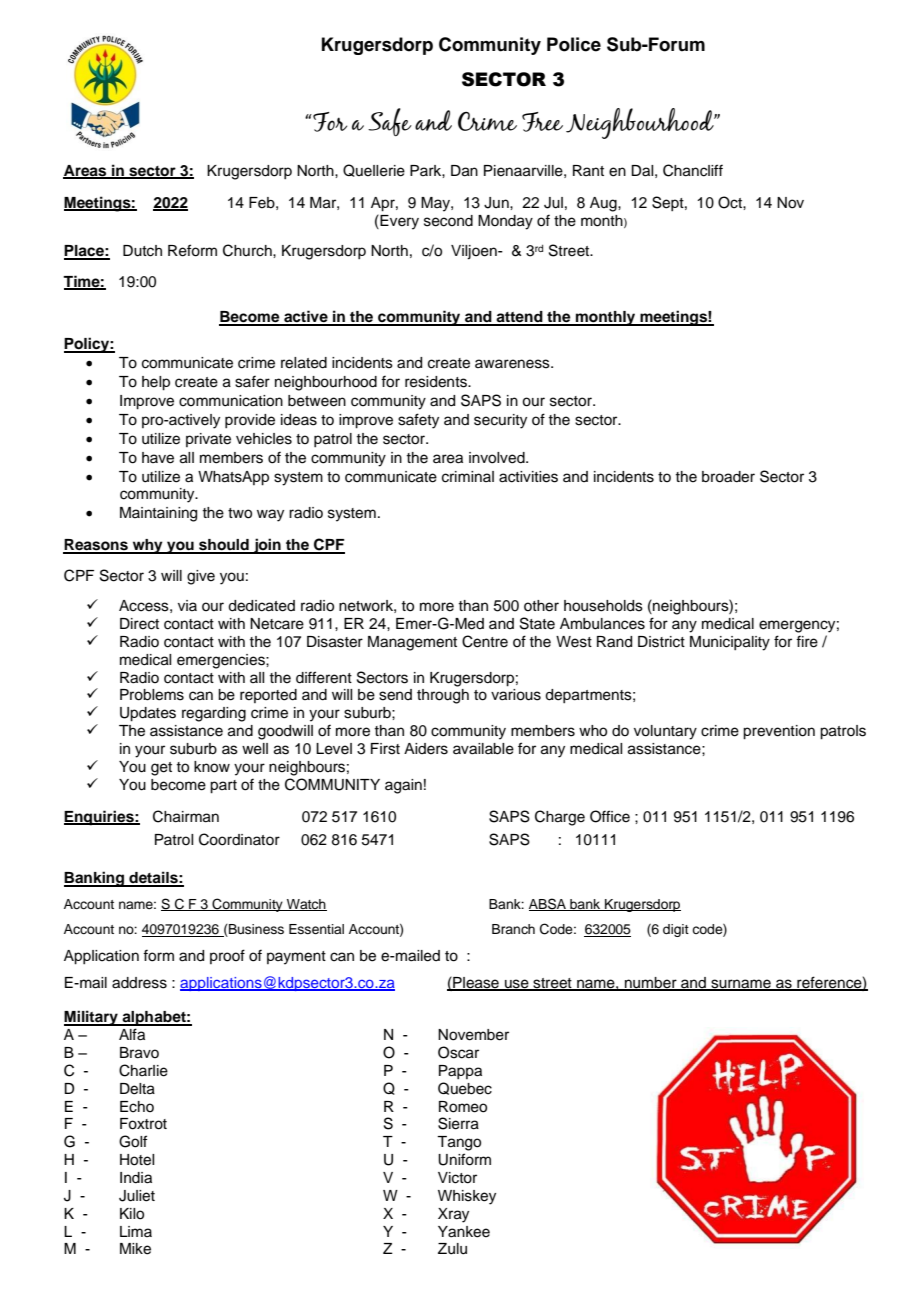 The width and height of the document is (924, 1308). What do you see at coordinates (542, 122) in the document?
I see `Free` at bounding box center [542, 122].
